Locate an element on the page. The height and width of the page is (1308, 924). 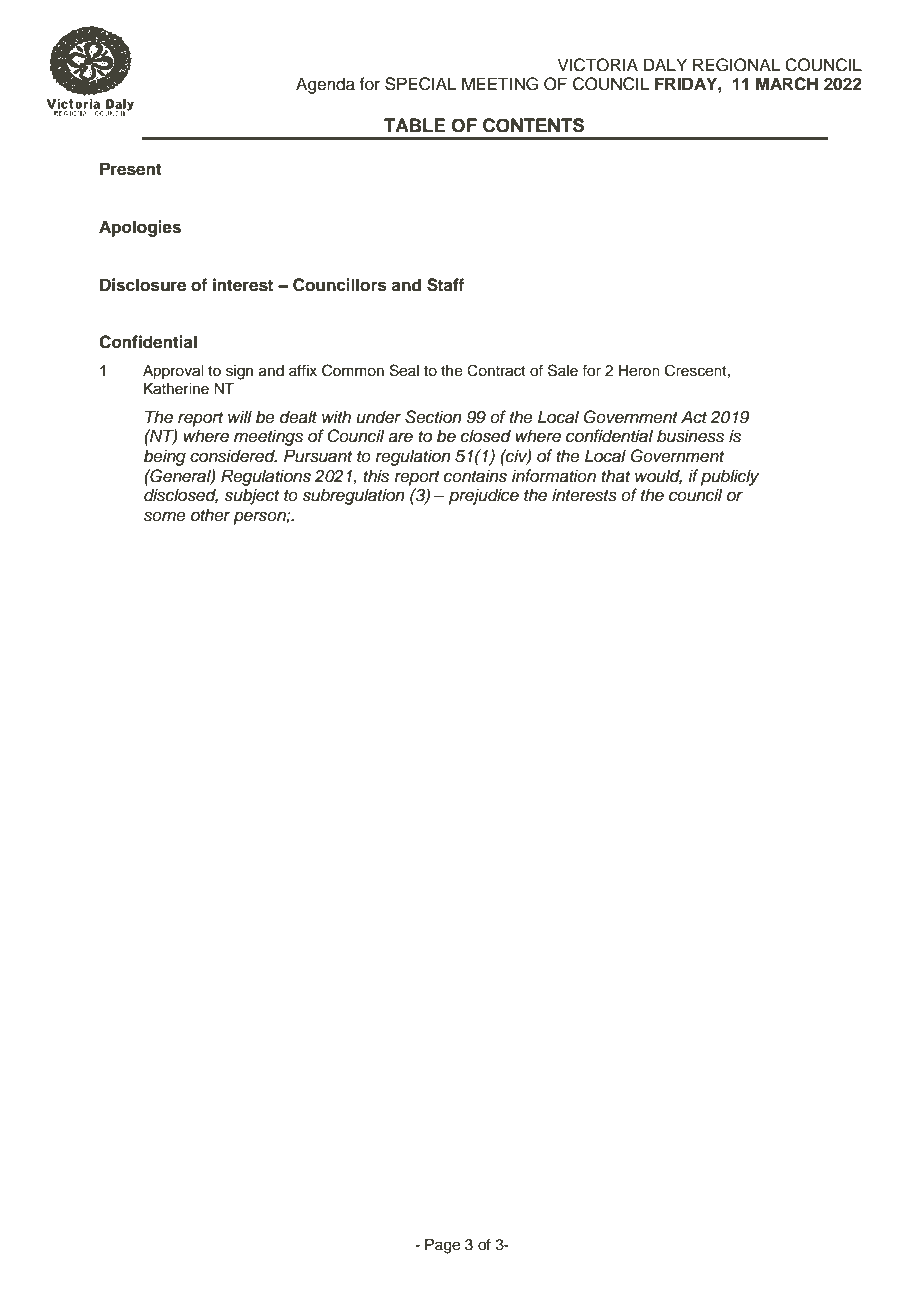
some is located at coordinates (165, 516).
